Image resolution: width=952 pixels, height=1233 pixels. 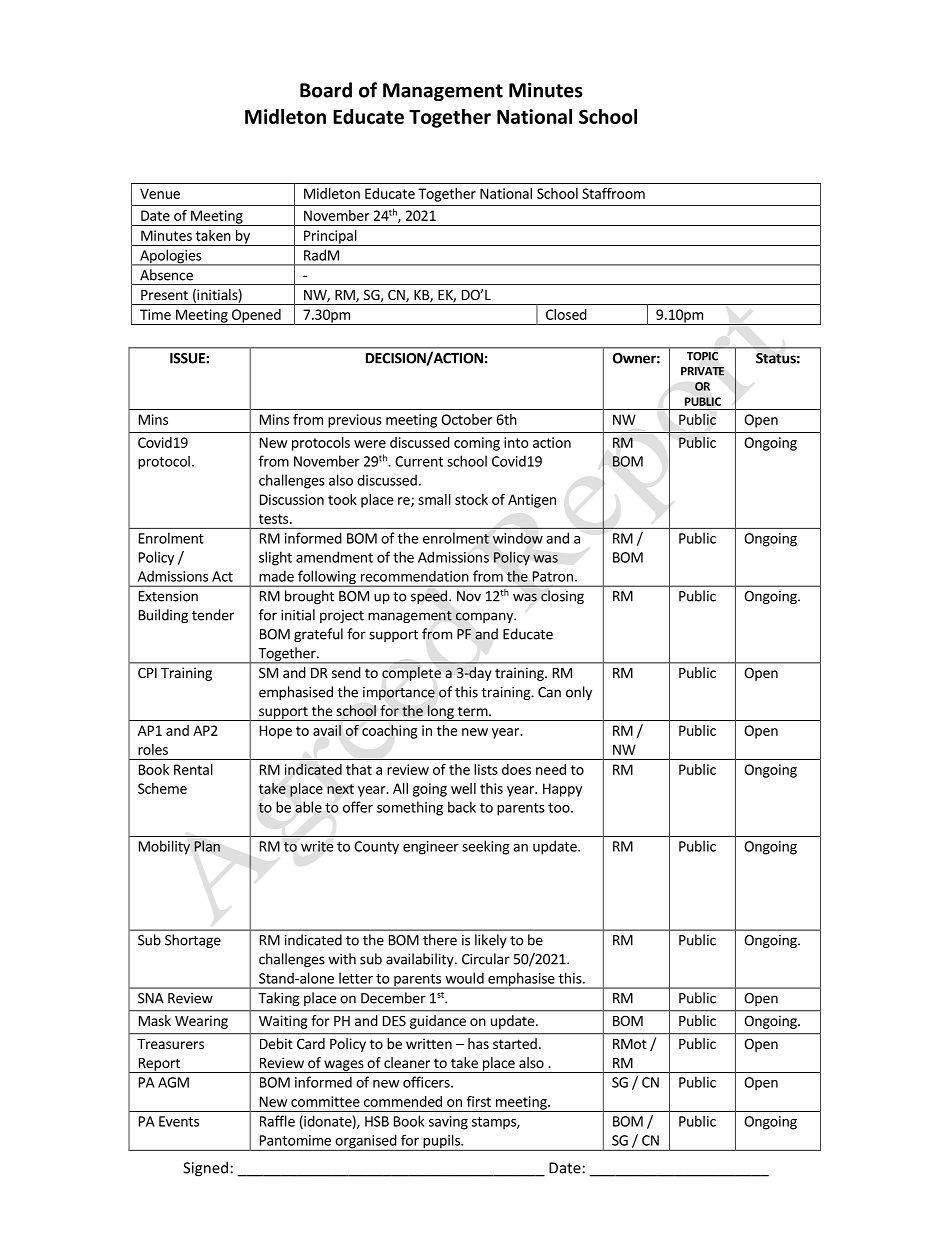 I want to click on Patron, so click(x=553, y=576).
